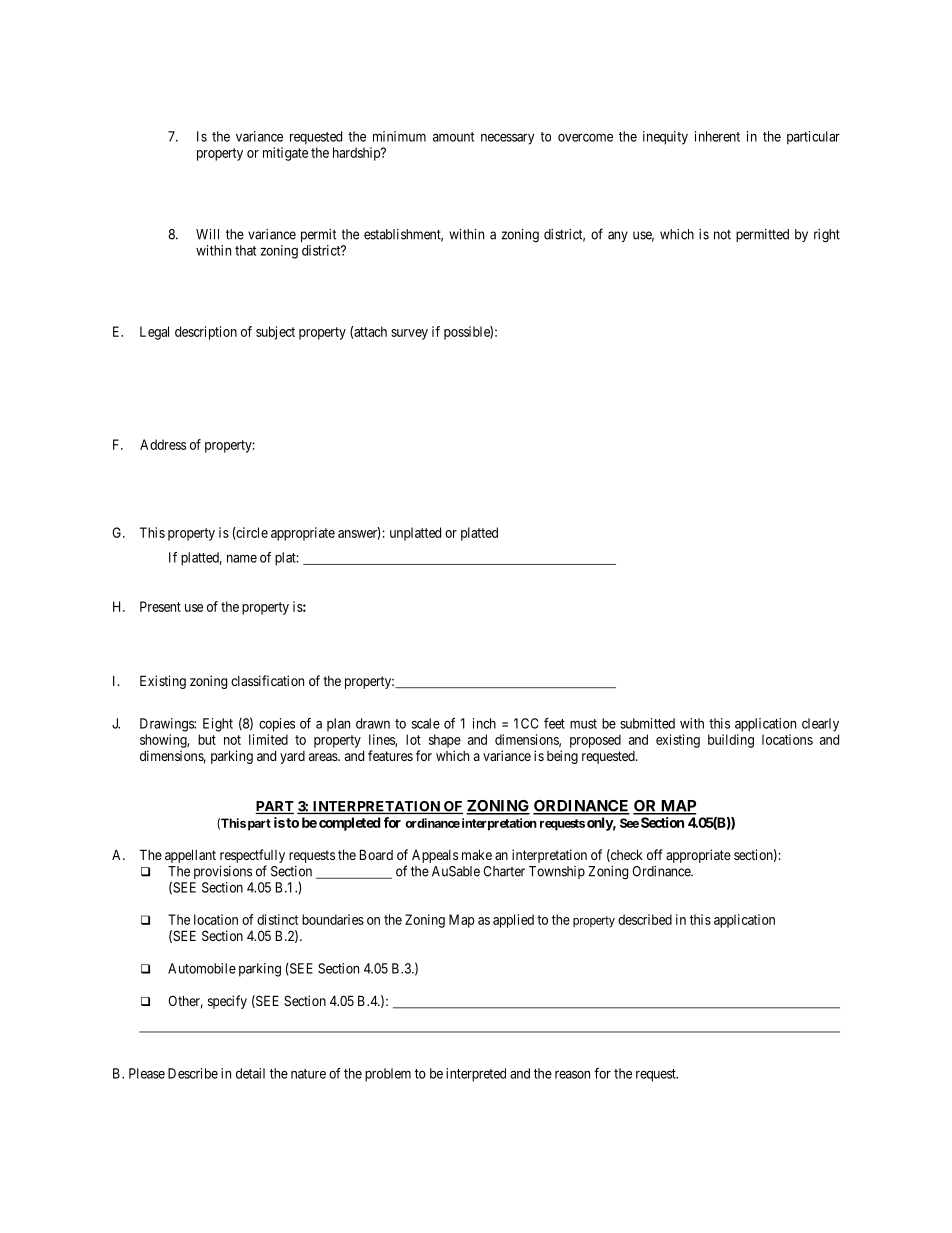 This screenshot has width=952, height=1233. What do you see at coordinates (285, 154) in the screenshot?
I see `mitigate` at bounding box center [285, 154].
